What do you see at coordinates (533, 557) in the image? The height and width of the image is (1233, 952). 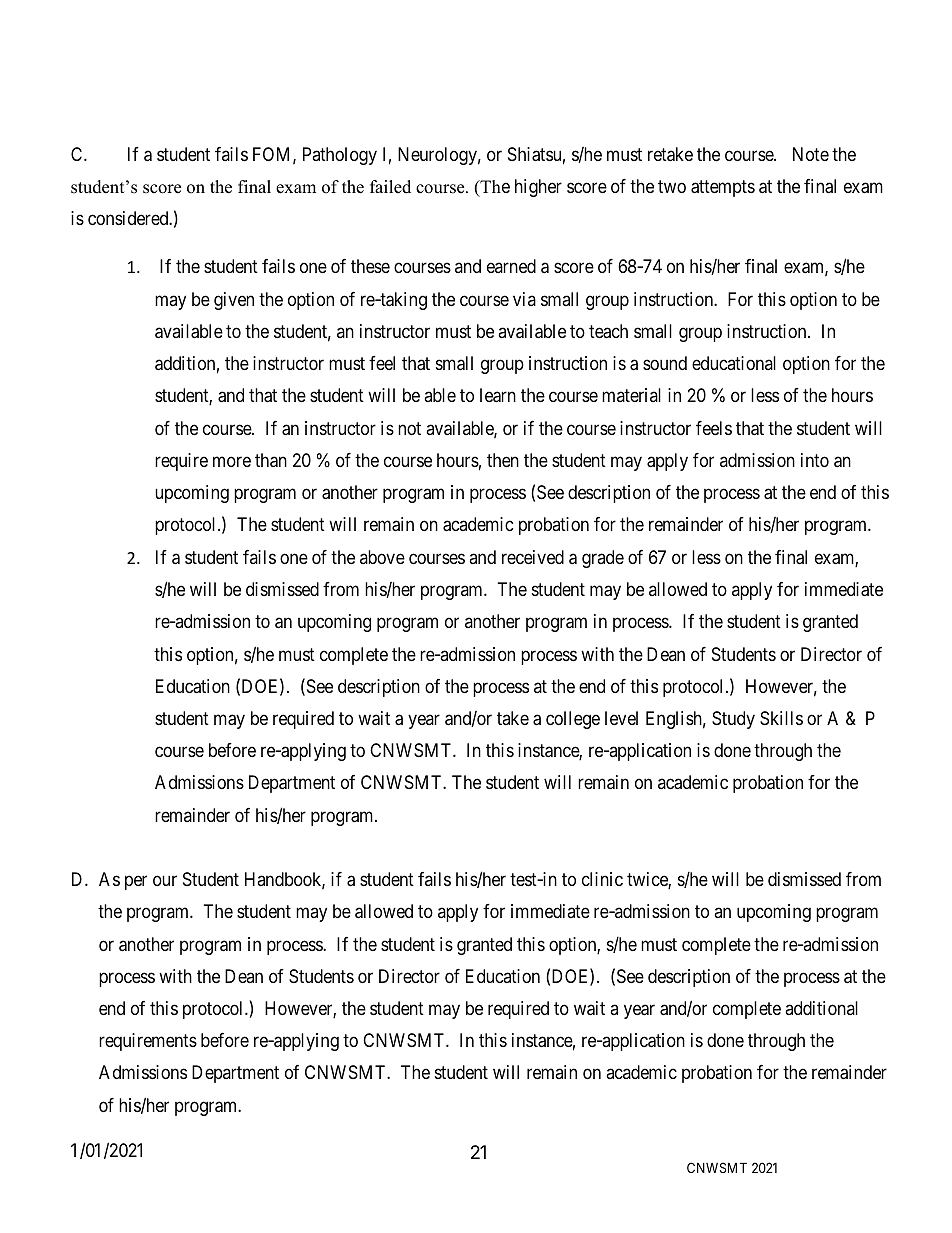 I see `received` at bounding box center [533, 557].
